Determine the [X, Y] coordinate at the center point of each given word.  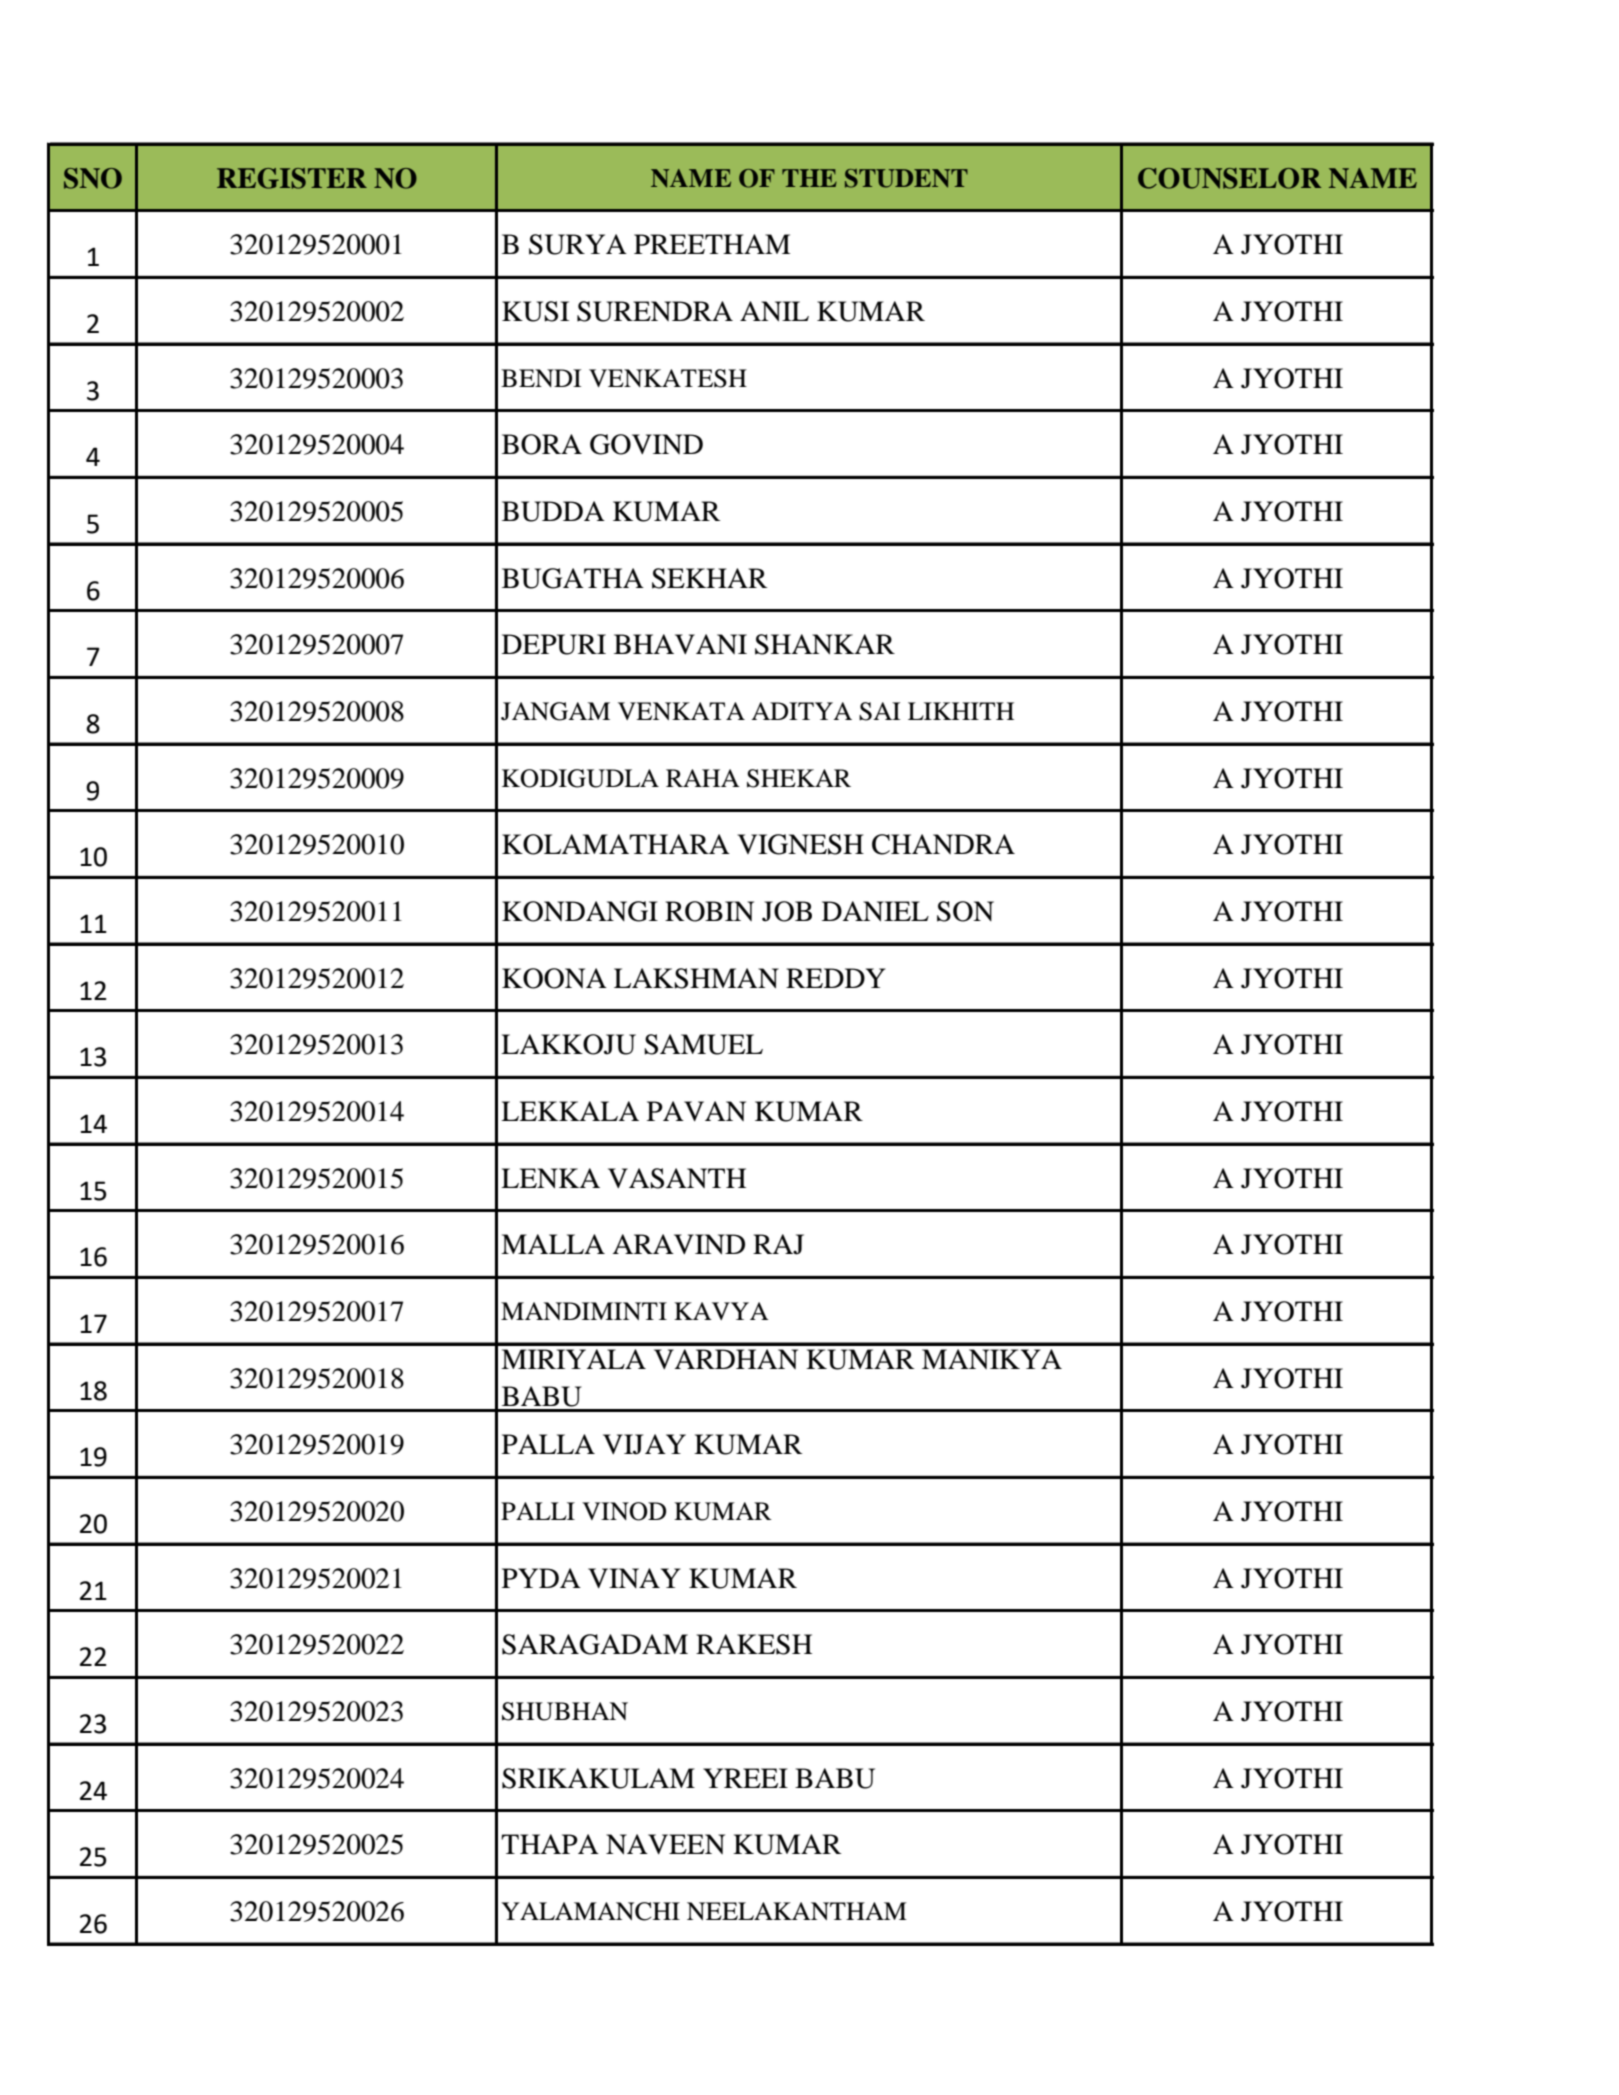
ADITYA [801, 711]
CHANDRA [943, 844]
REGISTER [292, 178]
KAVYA [721, 1311]
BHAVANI [680, 644]
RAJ [778, 1244]
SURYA [578, 244]
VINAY [634, 1578]
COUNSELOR [1229, 178]
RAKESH [754, 1644]
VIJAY [644, 1444]
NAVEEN [665, 1844]
